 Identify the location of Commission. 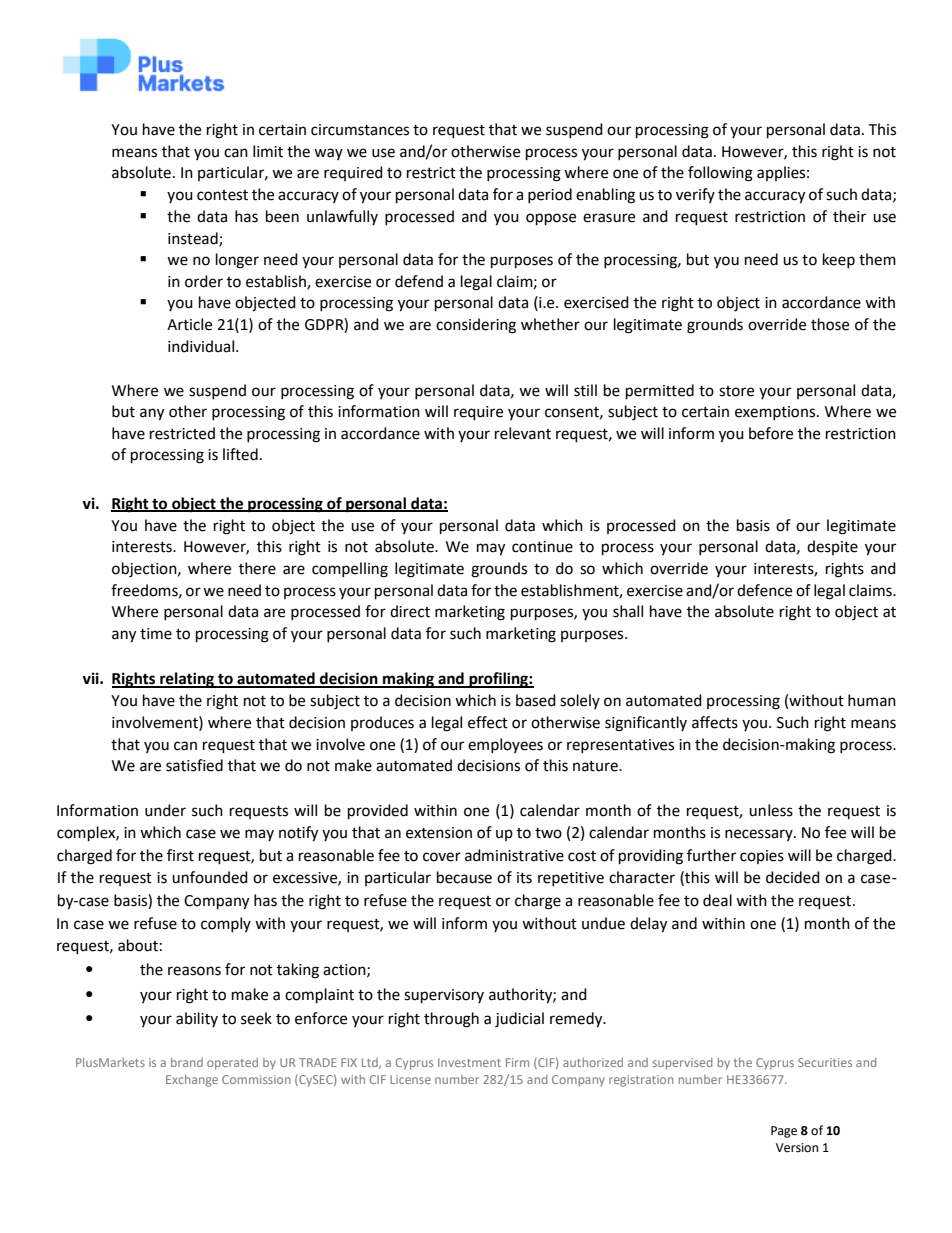
(256, 1079).
